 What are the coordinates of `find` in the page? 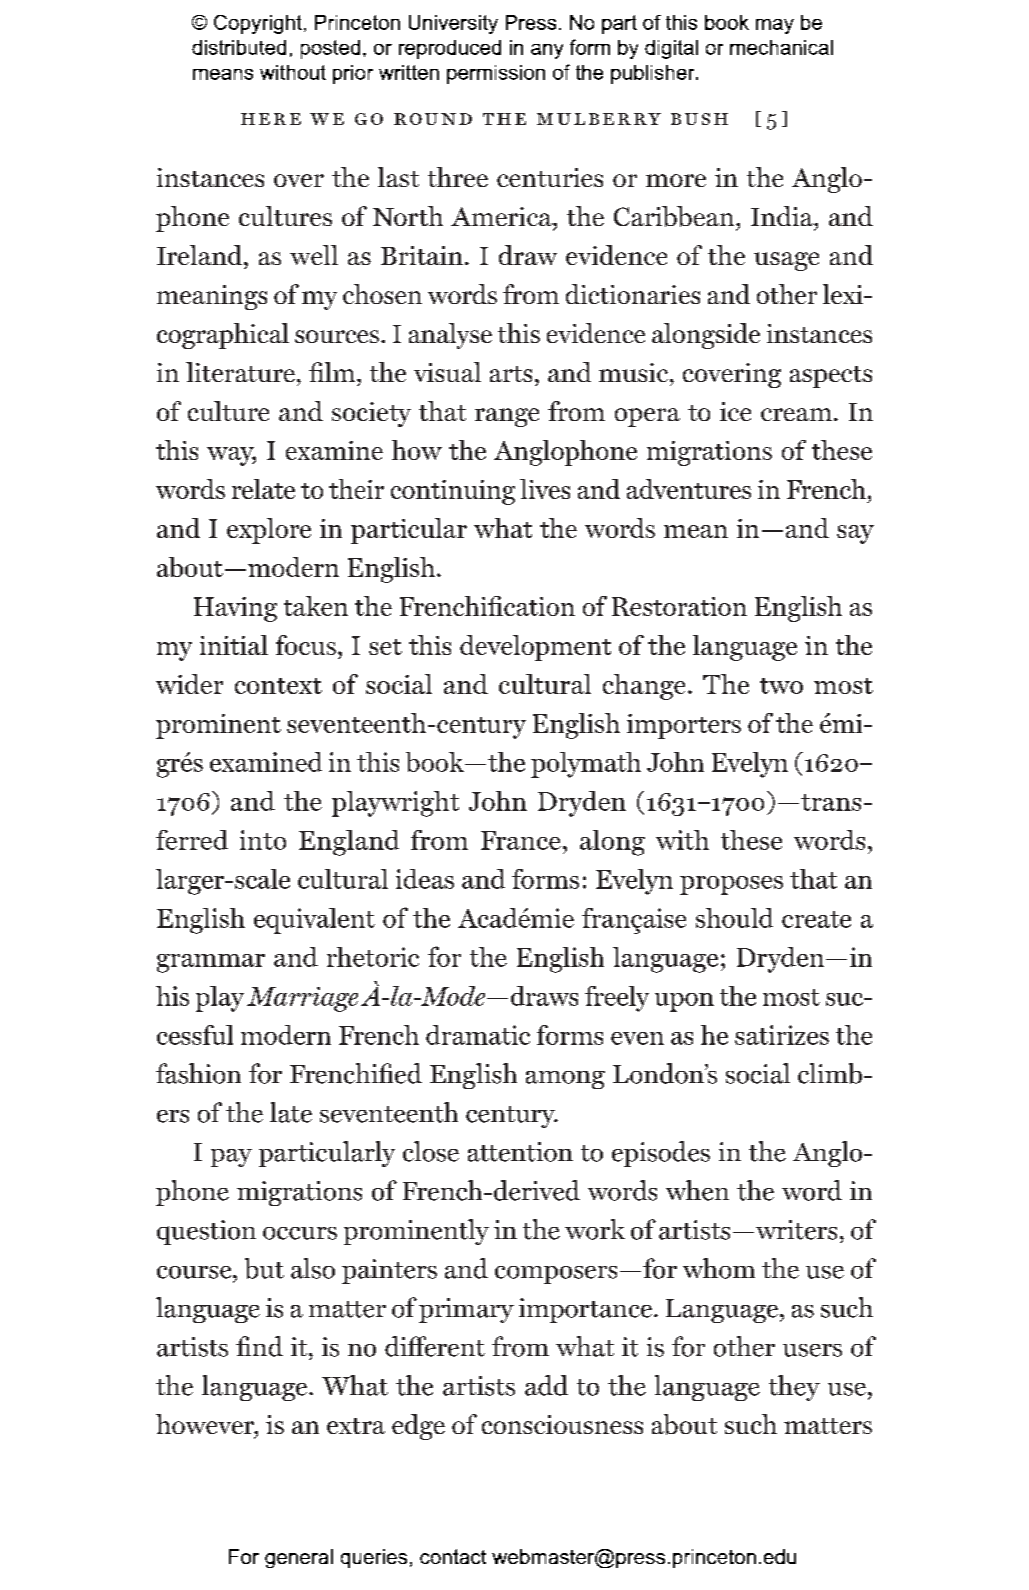 It's located at (259, 1346).
